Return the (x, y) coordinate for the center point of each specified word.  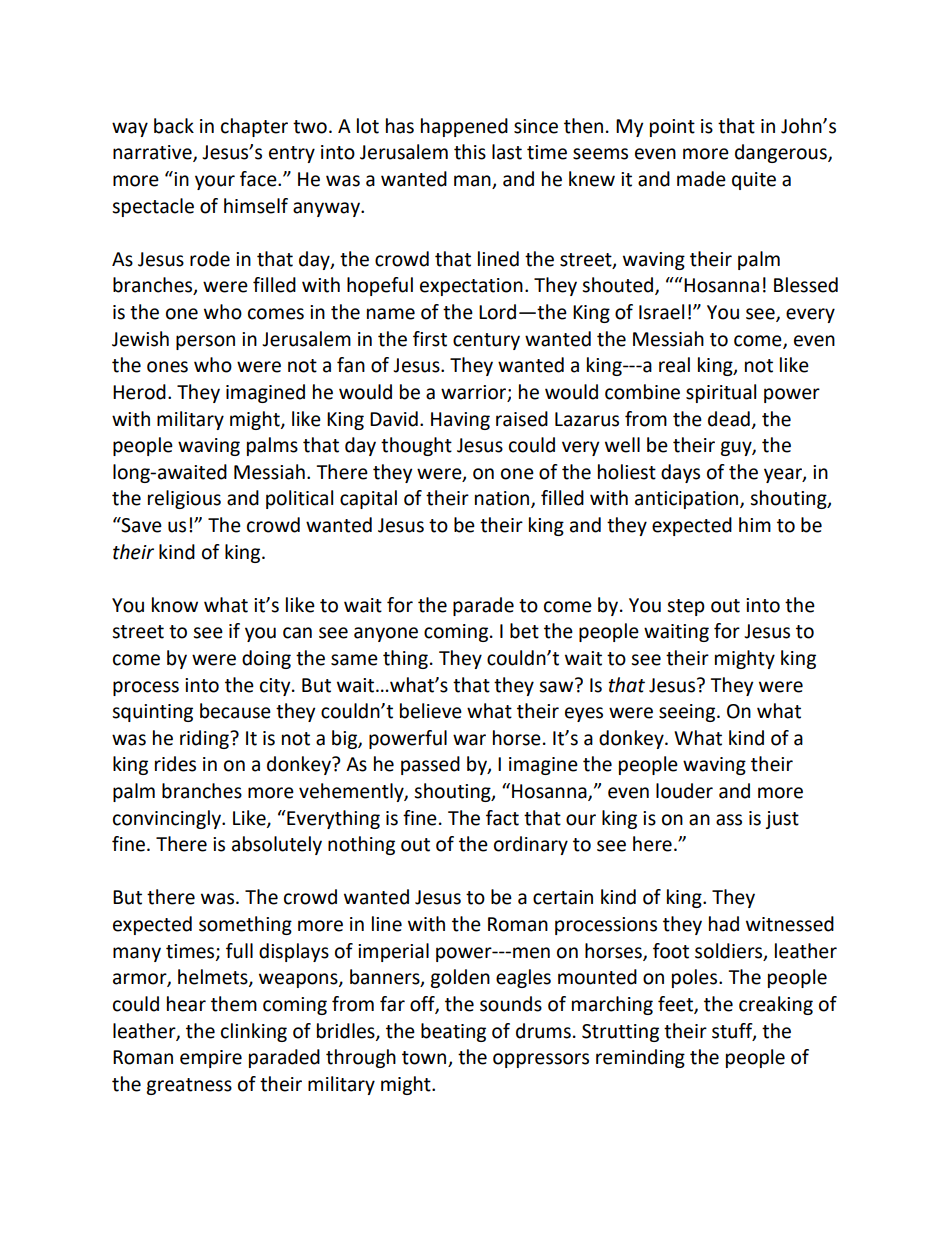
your (215, 182)
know (175, 605)
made (701, 179)
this (470, 152)
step (686, 607)
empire (211, 1059)
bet (524, 631)
